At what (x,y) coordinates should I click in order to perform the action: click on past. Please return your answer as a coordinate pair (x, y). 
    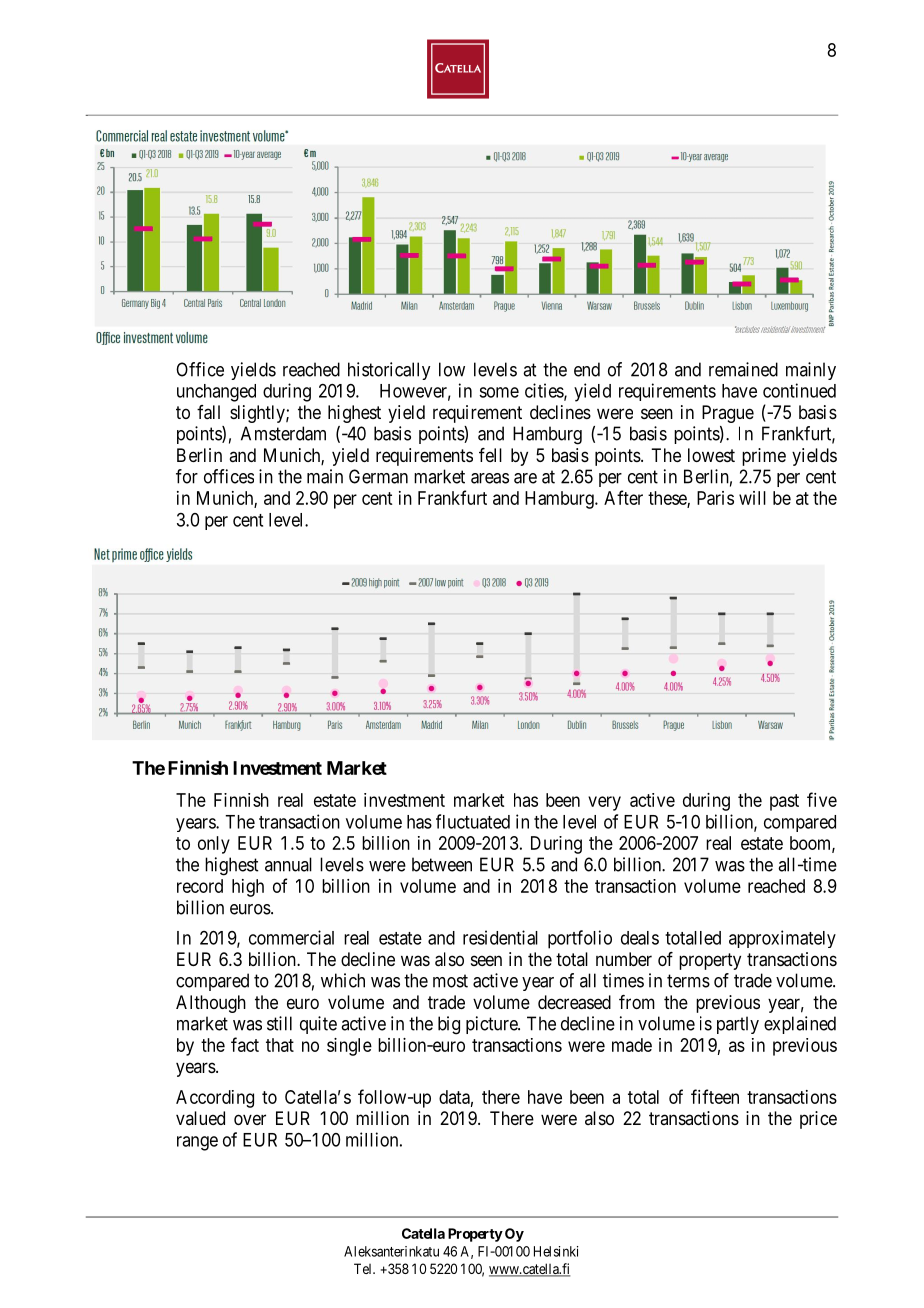
    Looking at the image, I should click on (784, 802).
